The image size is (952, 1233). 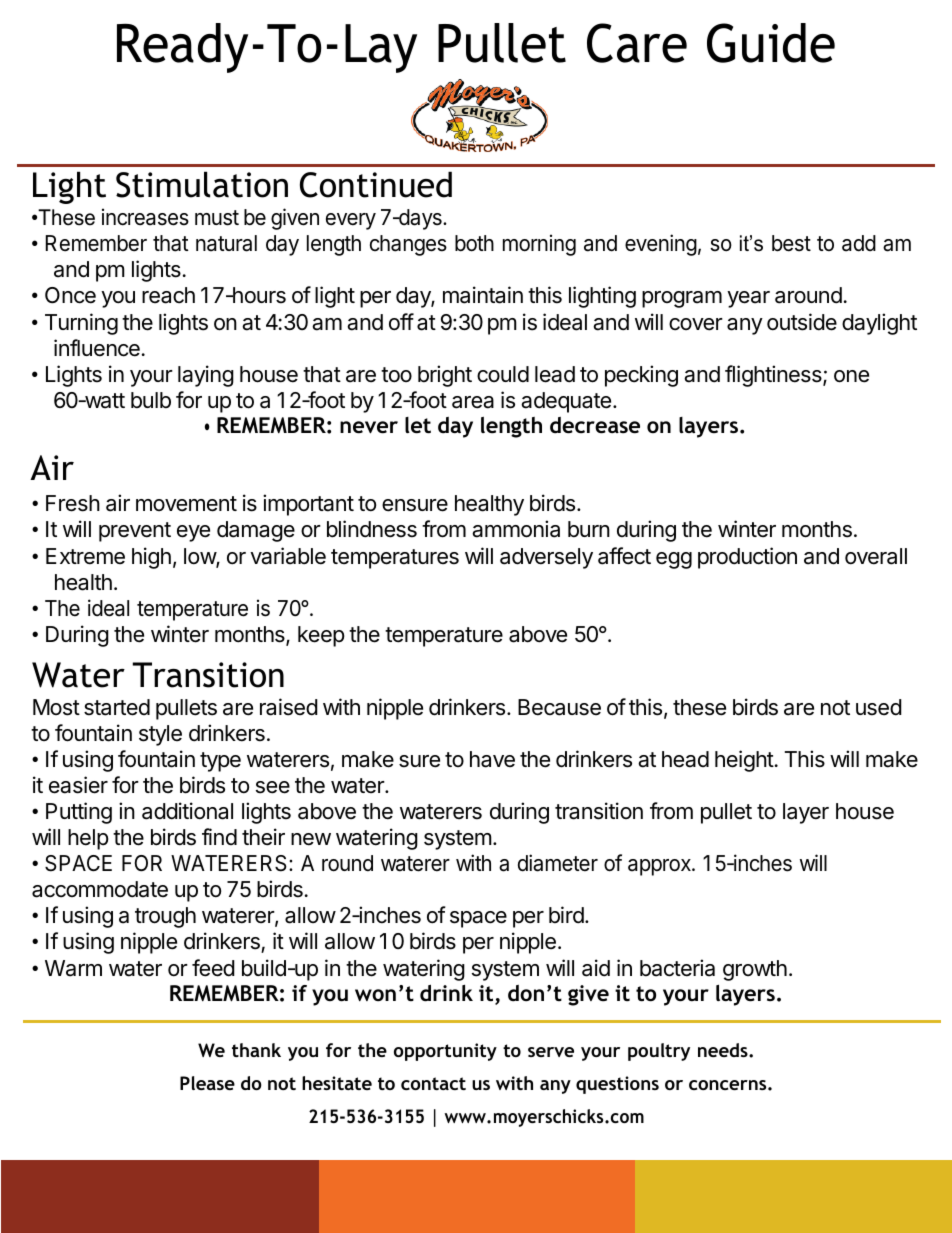 What do you see at coordinates (445, 1052) in the screenshot?
I see `opportunity` at bounding box center [445, 1052].
